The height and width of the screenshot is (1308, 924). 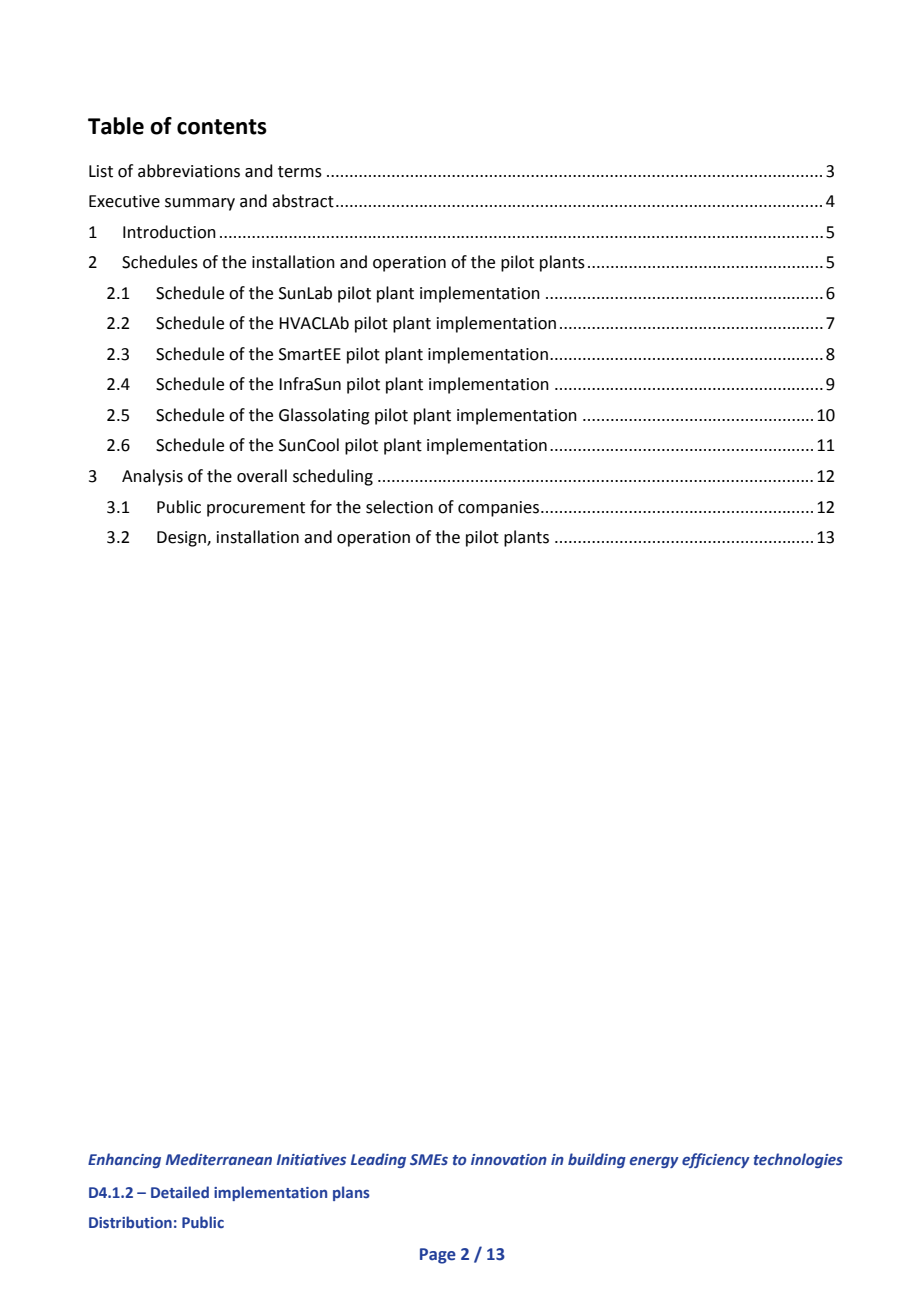 I want to click on abbreviations, so click(x=189, y=171).
